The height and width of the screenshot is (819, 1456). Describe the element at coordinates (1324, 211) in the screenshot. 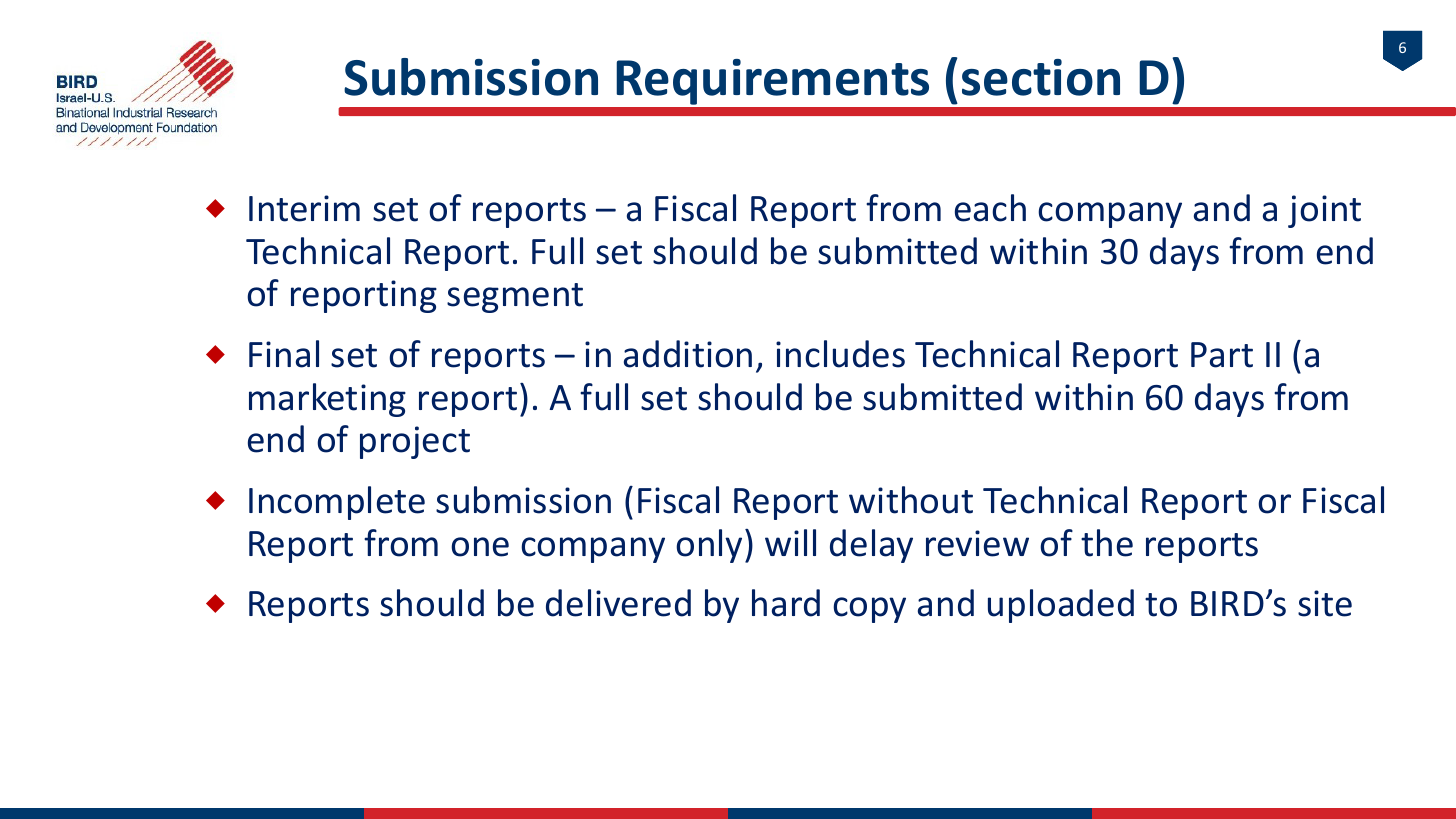

I see `joint` at that location.
